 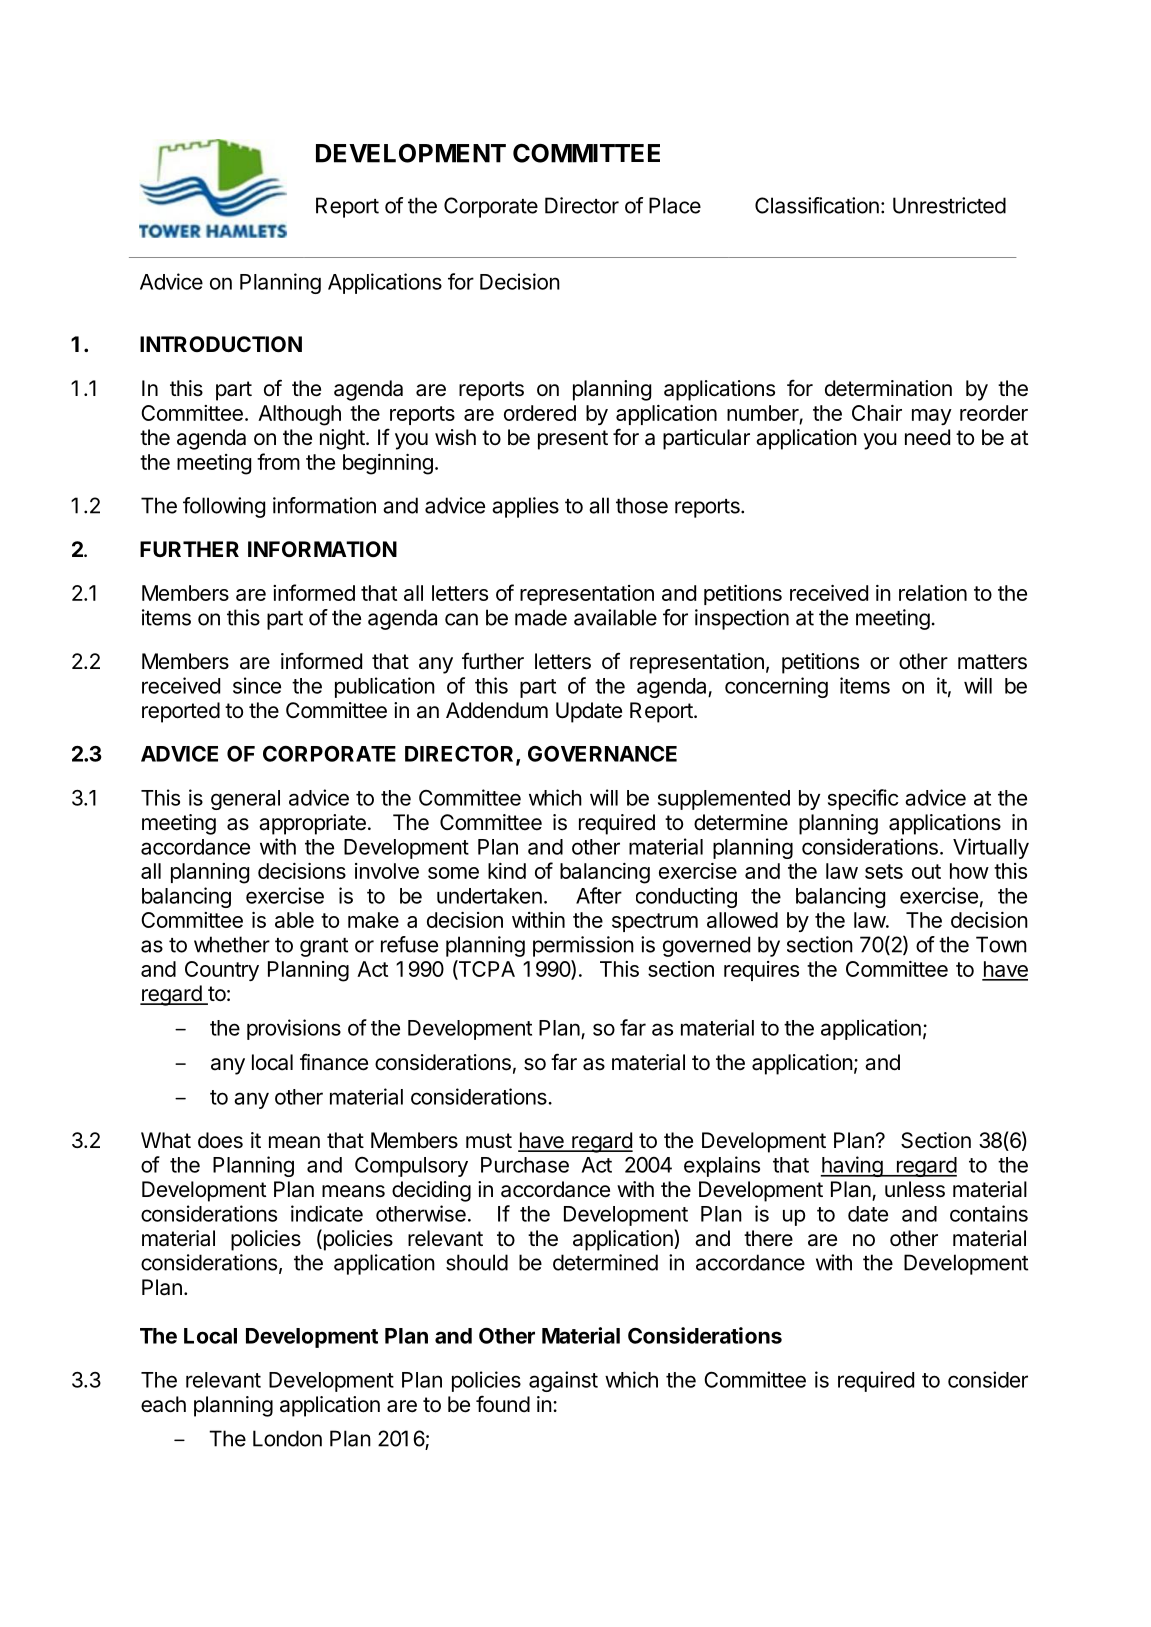 What do you see at coordinates (675, 205) in the page?
I see `Place` at bounding box center [675, 205].
